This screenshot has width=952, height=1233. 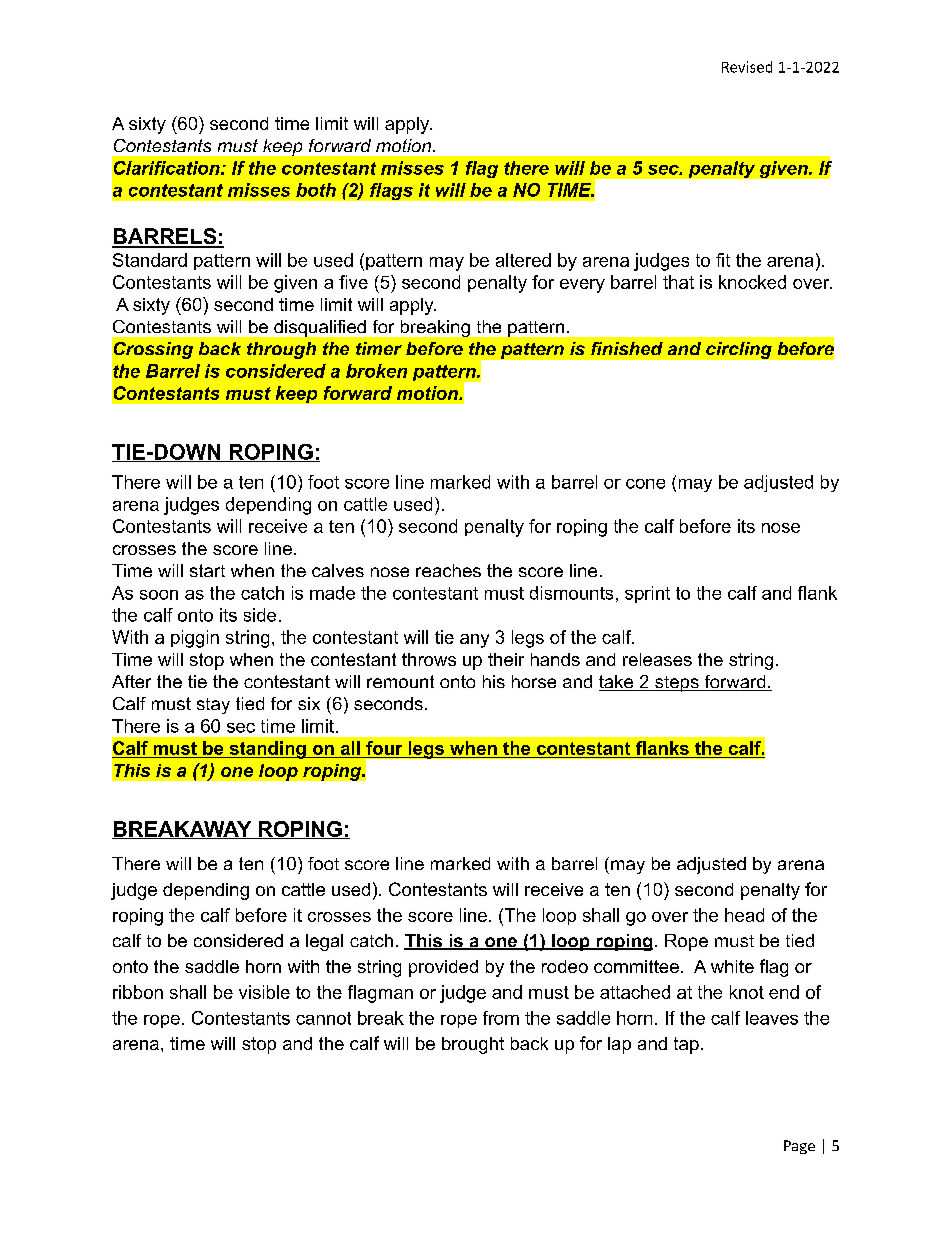 I want to click on steps, so click(x=677, y=684).
